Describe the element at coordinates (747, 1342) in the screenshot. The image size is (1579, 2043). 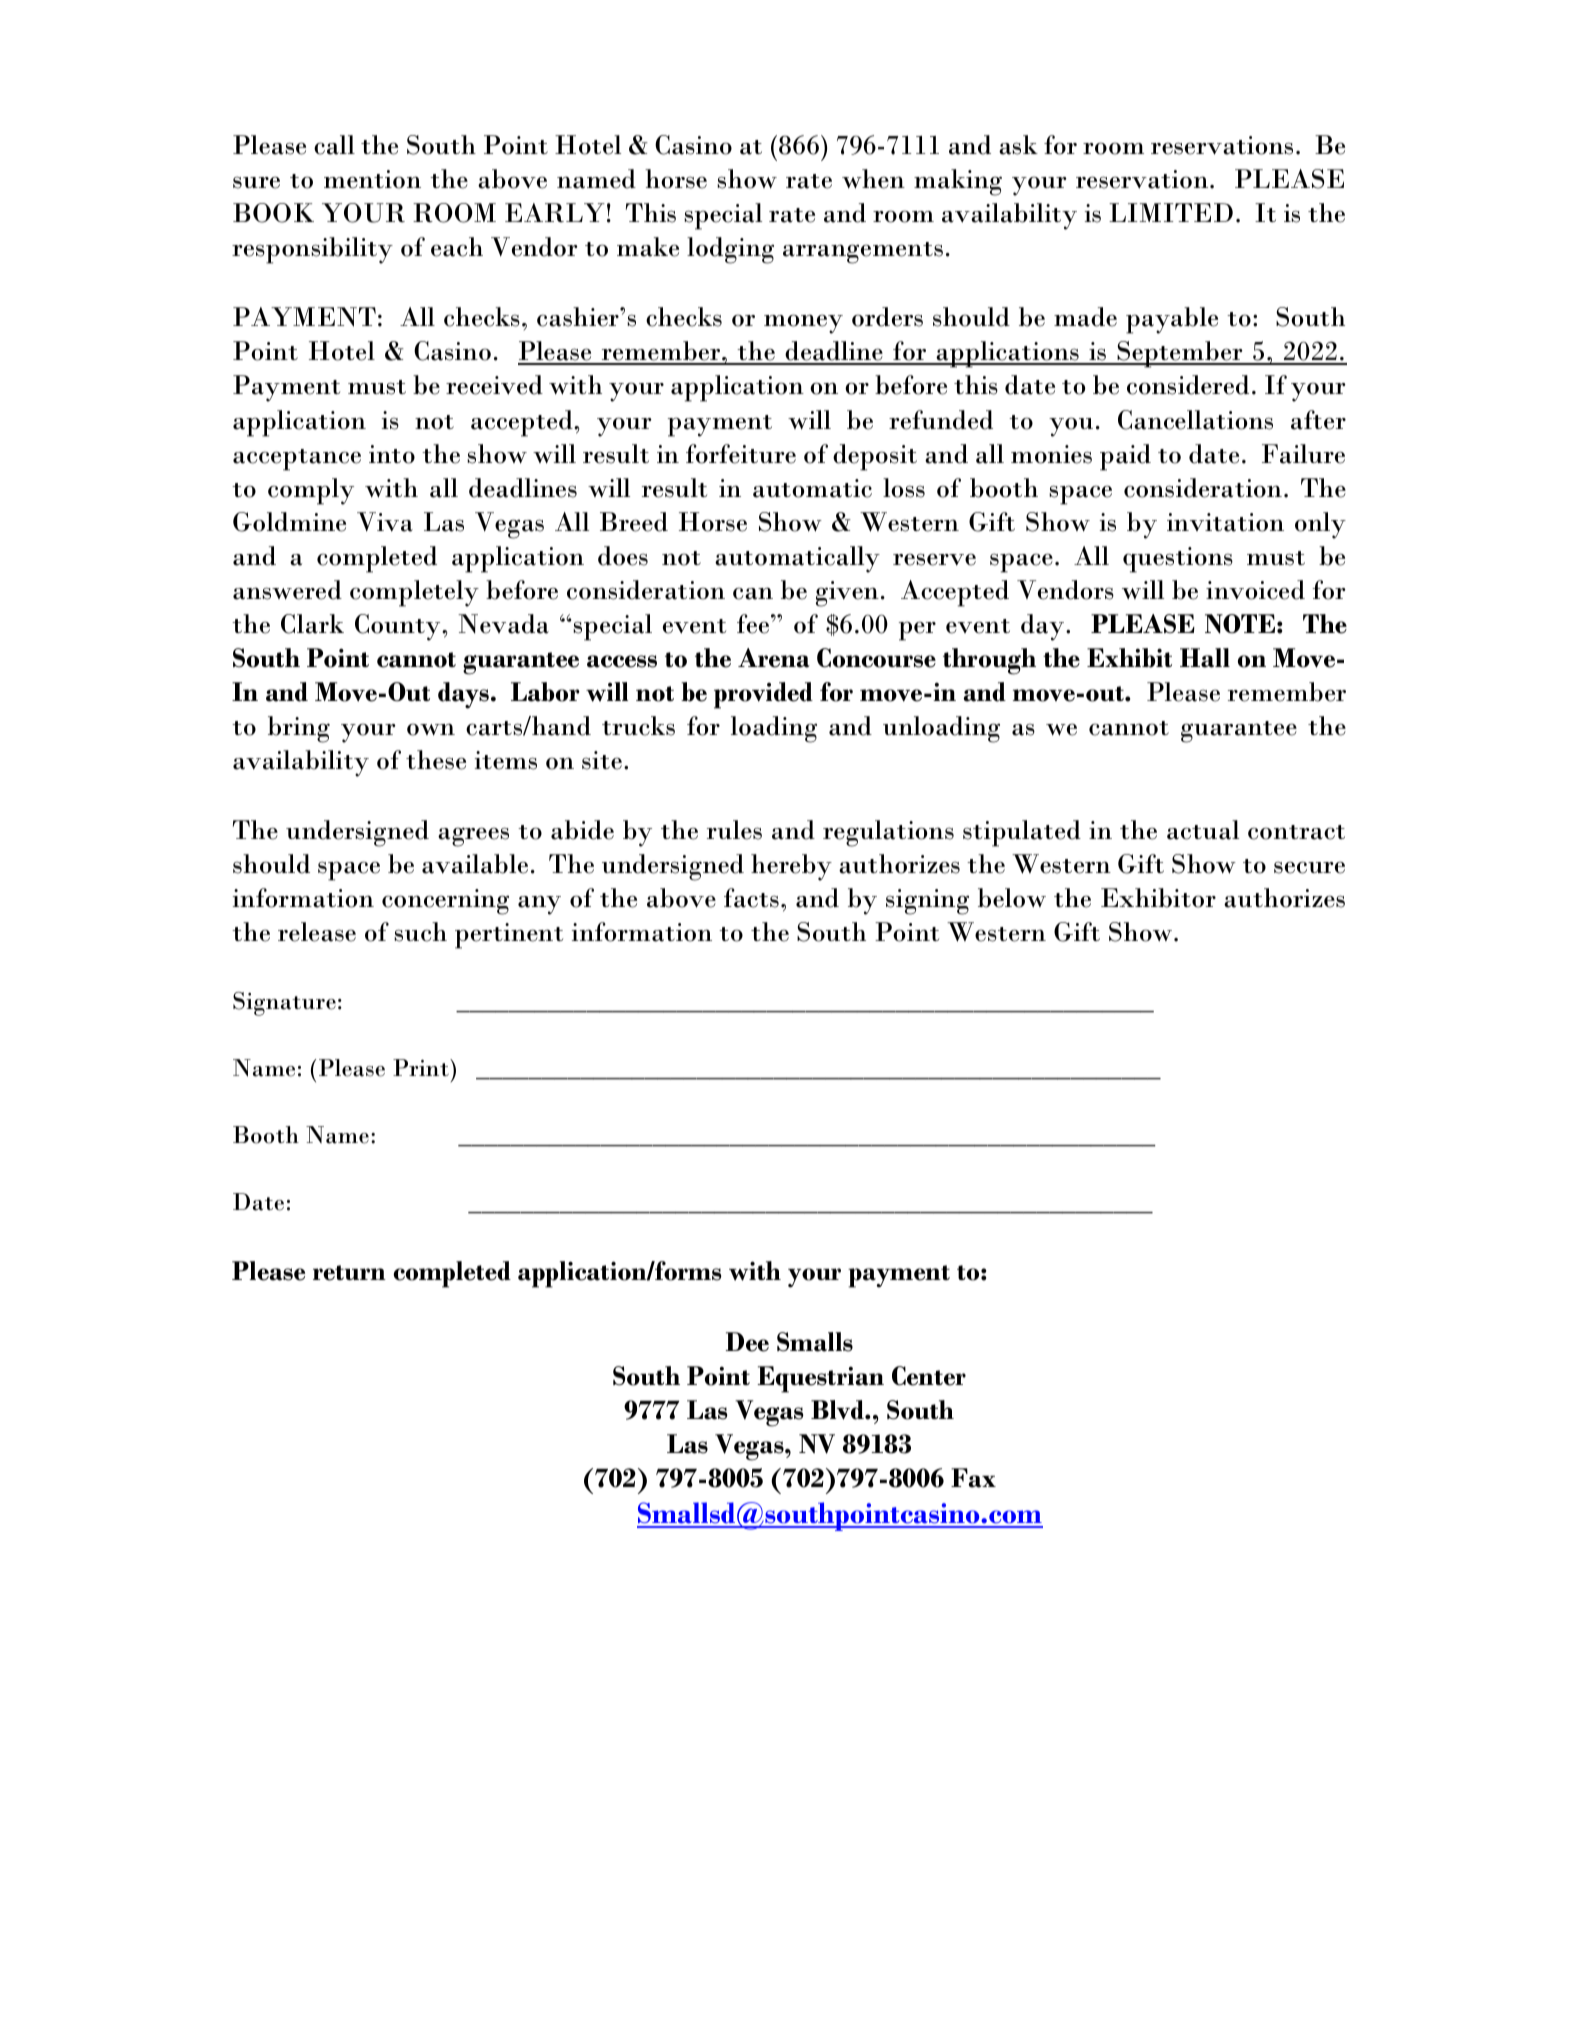
I see `Dee` at that location.
